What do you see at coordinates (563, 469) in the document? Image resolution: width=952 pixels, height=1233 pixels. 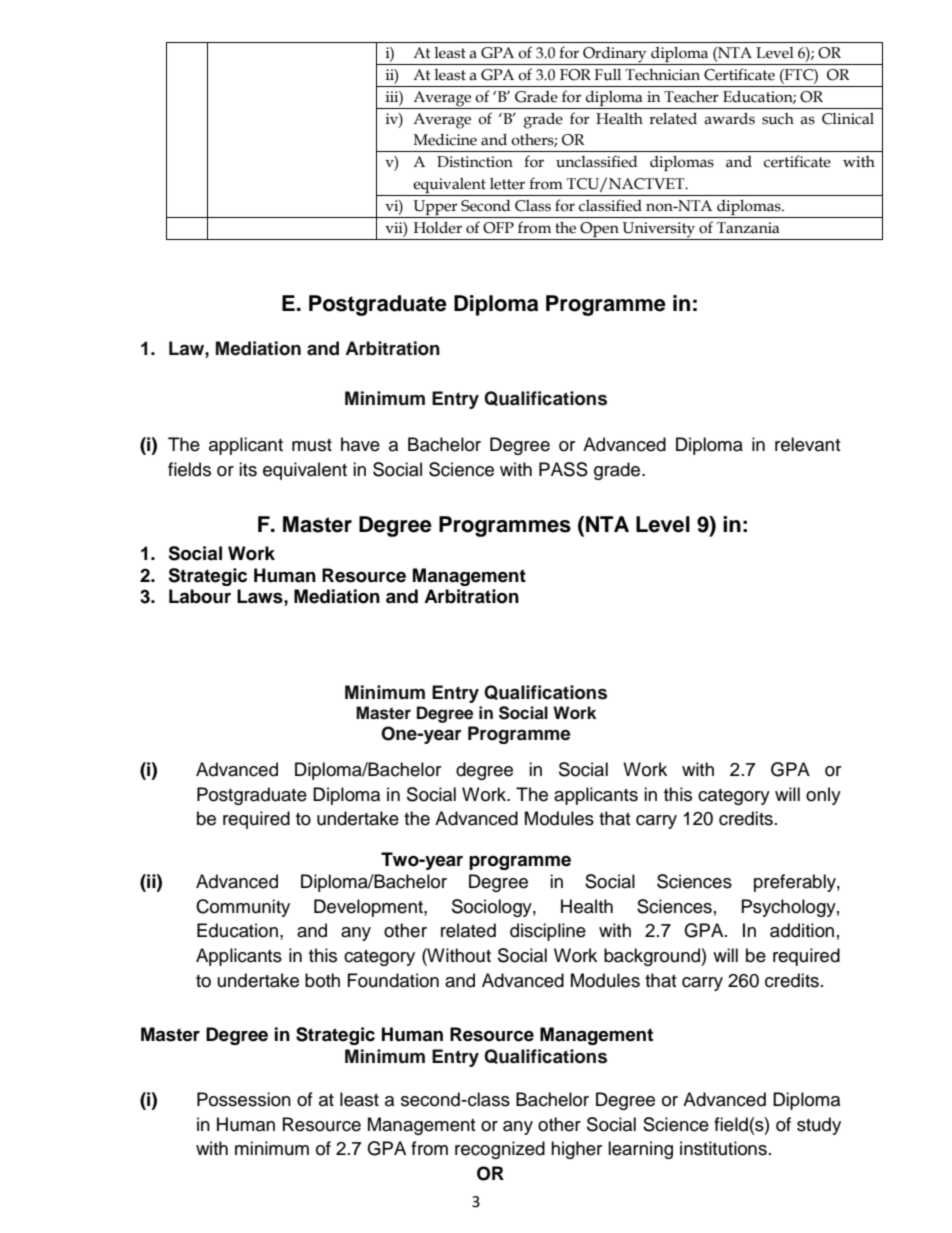 I see `PASS` at bounding box center [563, 469].
